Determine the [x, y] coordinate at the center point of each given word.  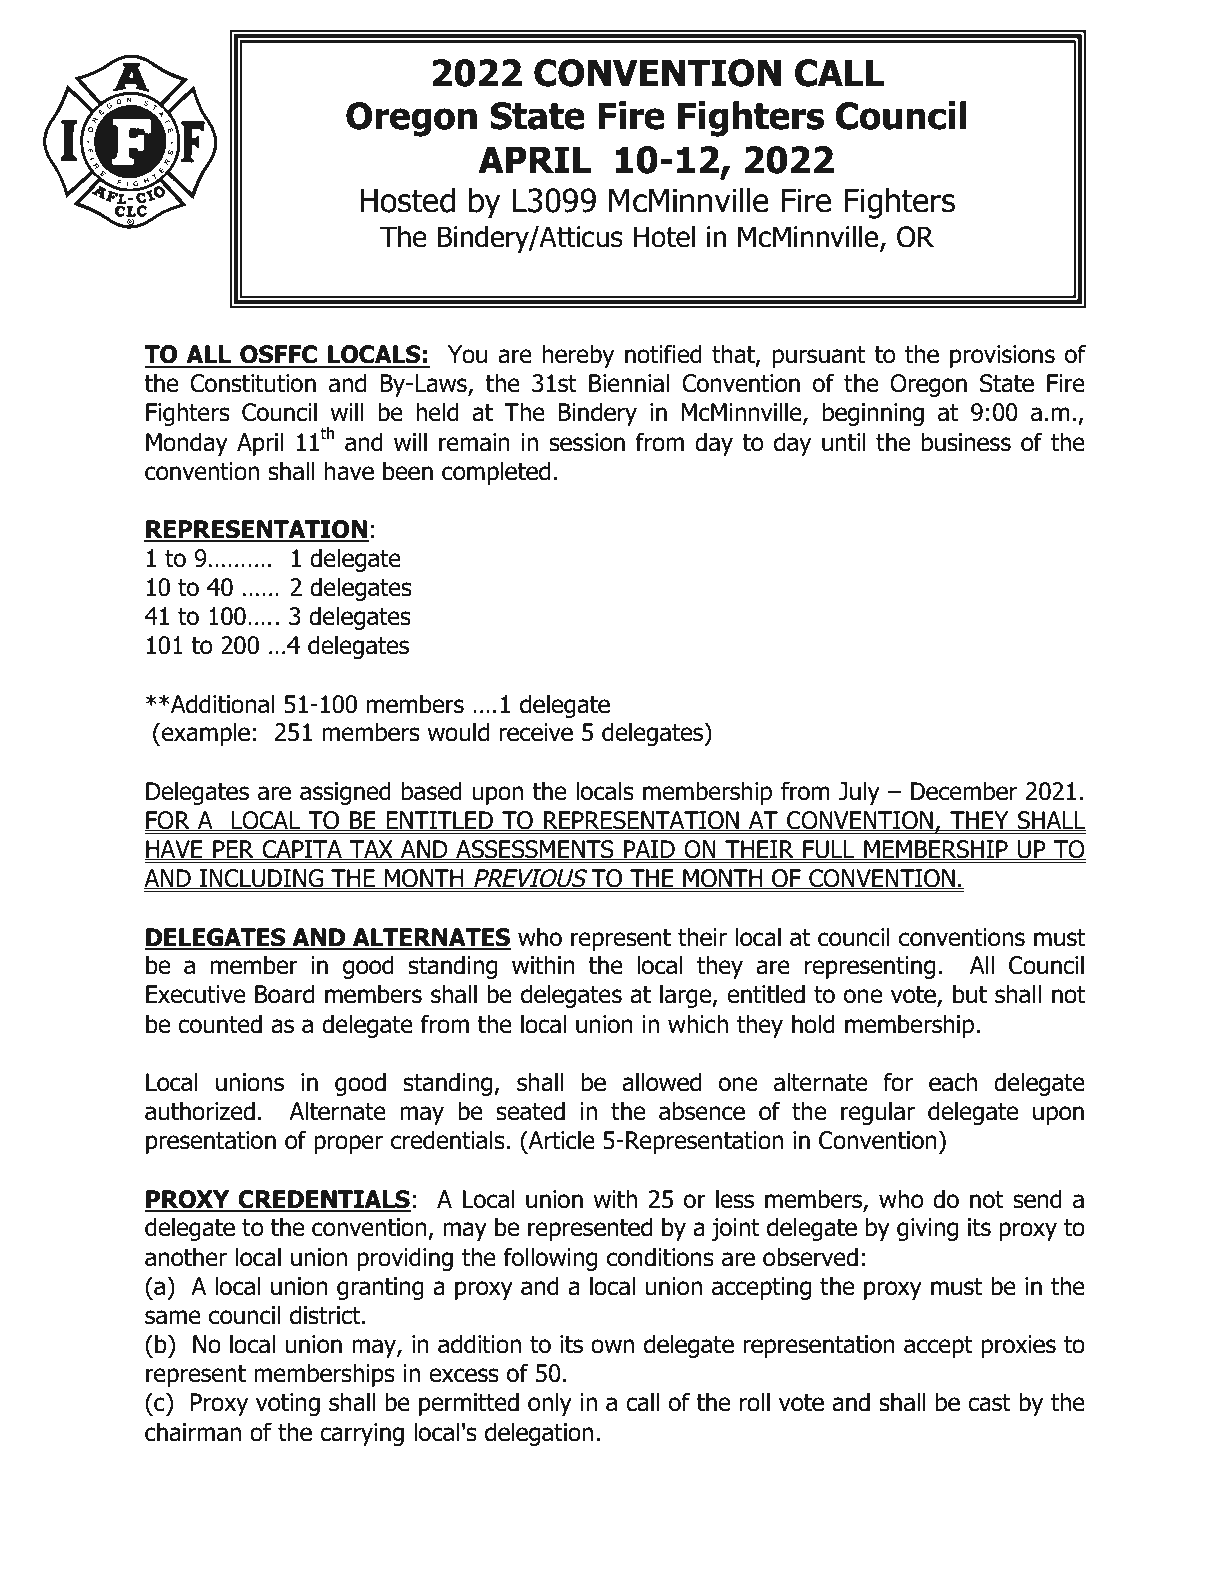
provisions [1002, 356]
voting [288, 1404]
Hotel [664, 236]
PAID [649, 850]
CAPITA [302, 850]
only [550, 1404]
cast [989, 1403]
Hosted [407, 200]
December [964, 791]
